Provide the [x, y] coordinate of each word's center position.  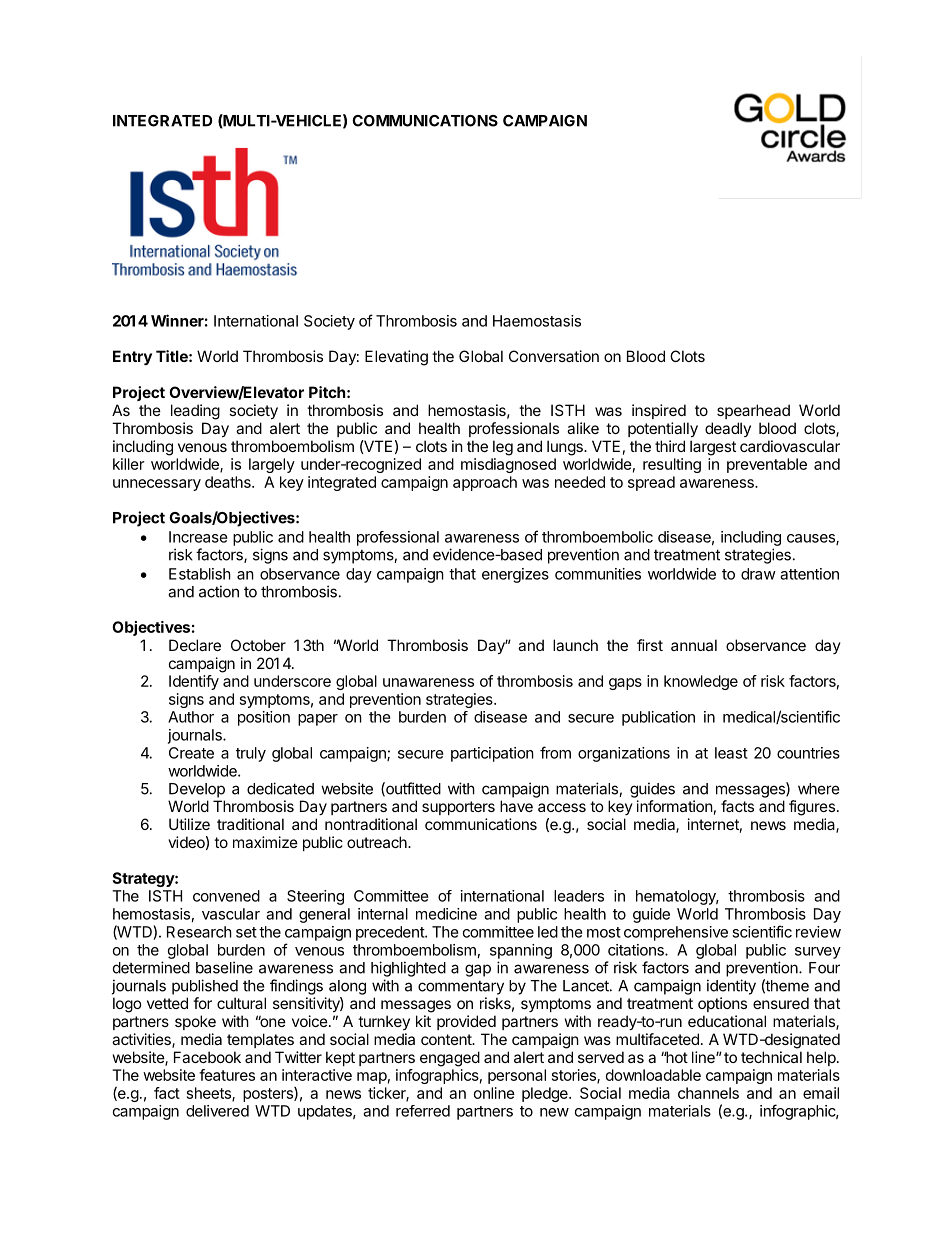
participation [492, 754]
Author [191, 717]
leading [195, 412]
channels [708, 1093]
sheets [210, 1094]
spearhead [753, 411]
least [731, 753]
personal [517, 1076]
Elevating [396, 358]
